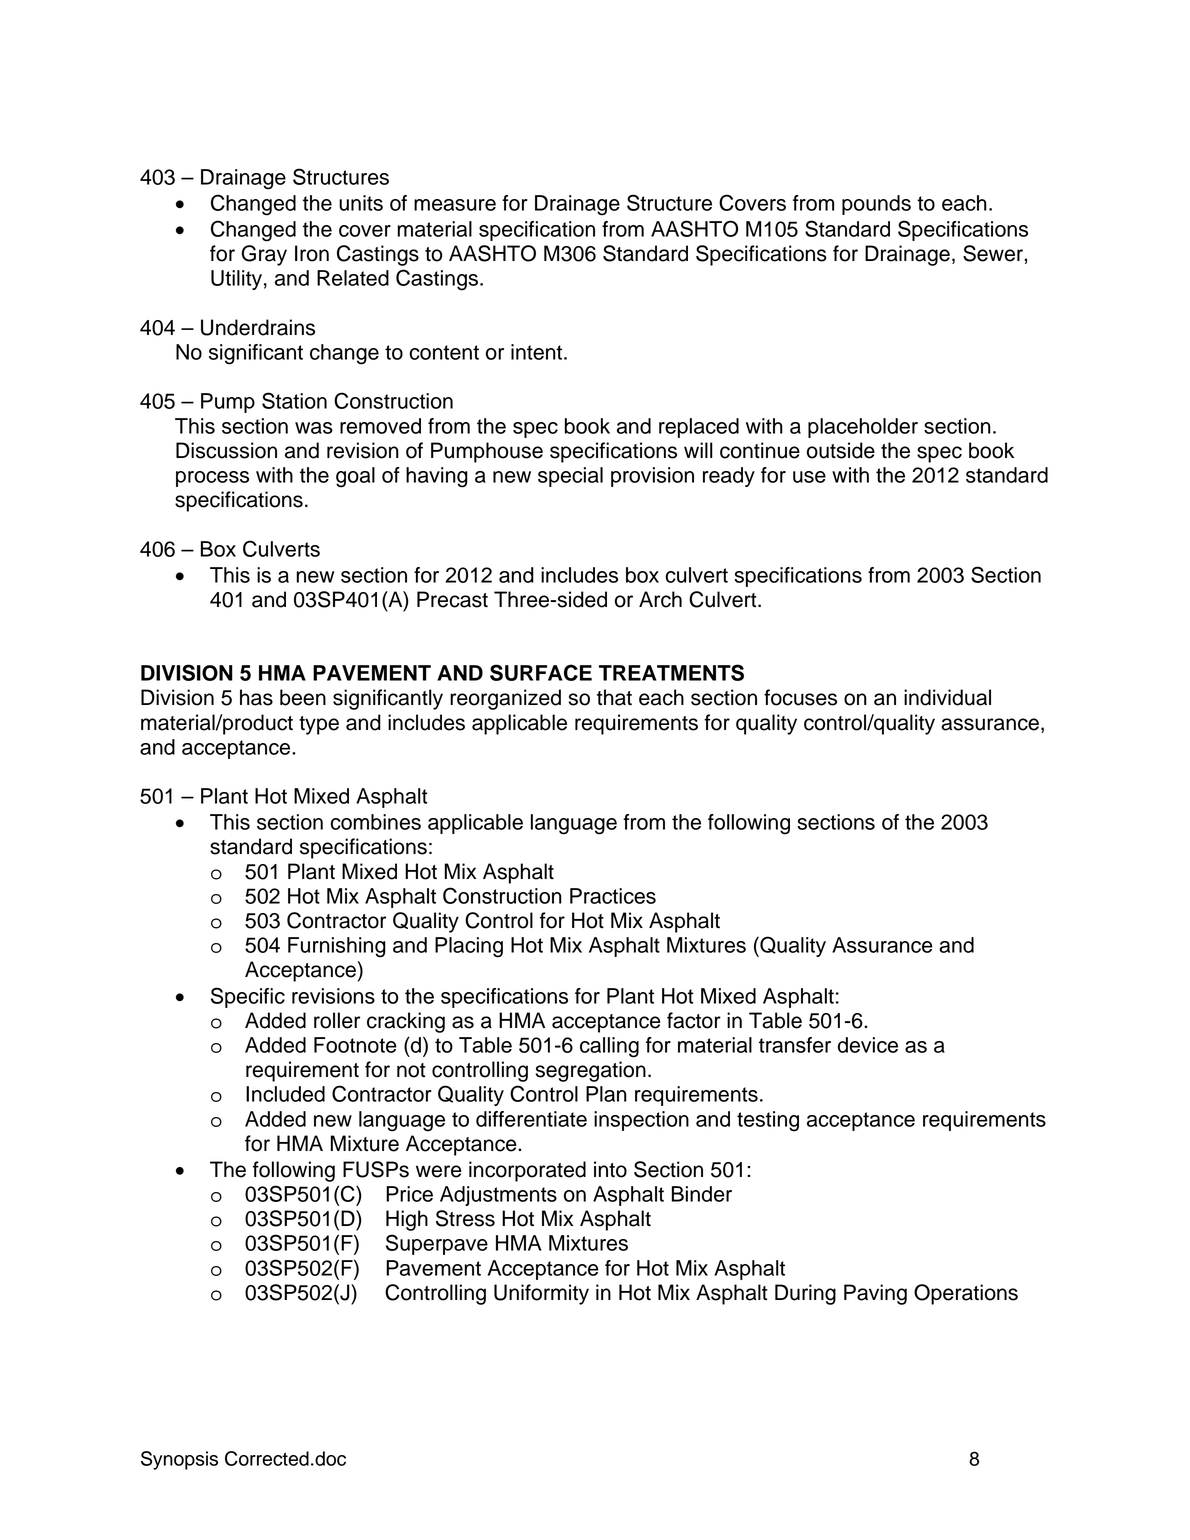 The width and height of the screenshot is (1190, 1540). What do you see at coordinates (455, 205) in the screenshot?
I see `measure` at bounding box center [455, 205].
